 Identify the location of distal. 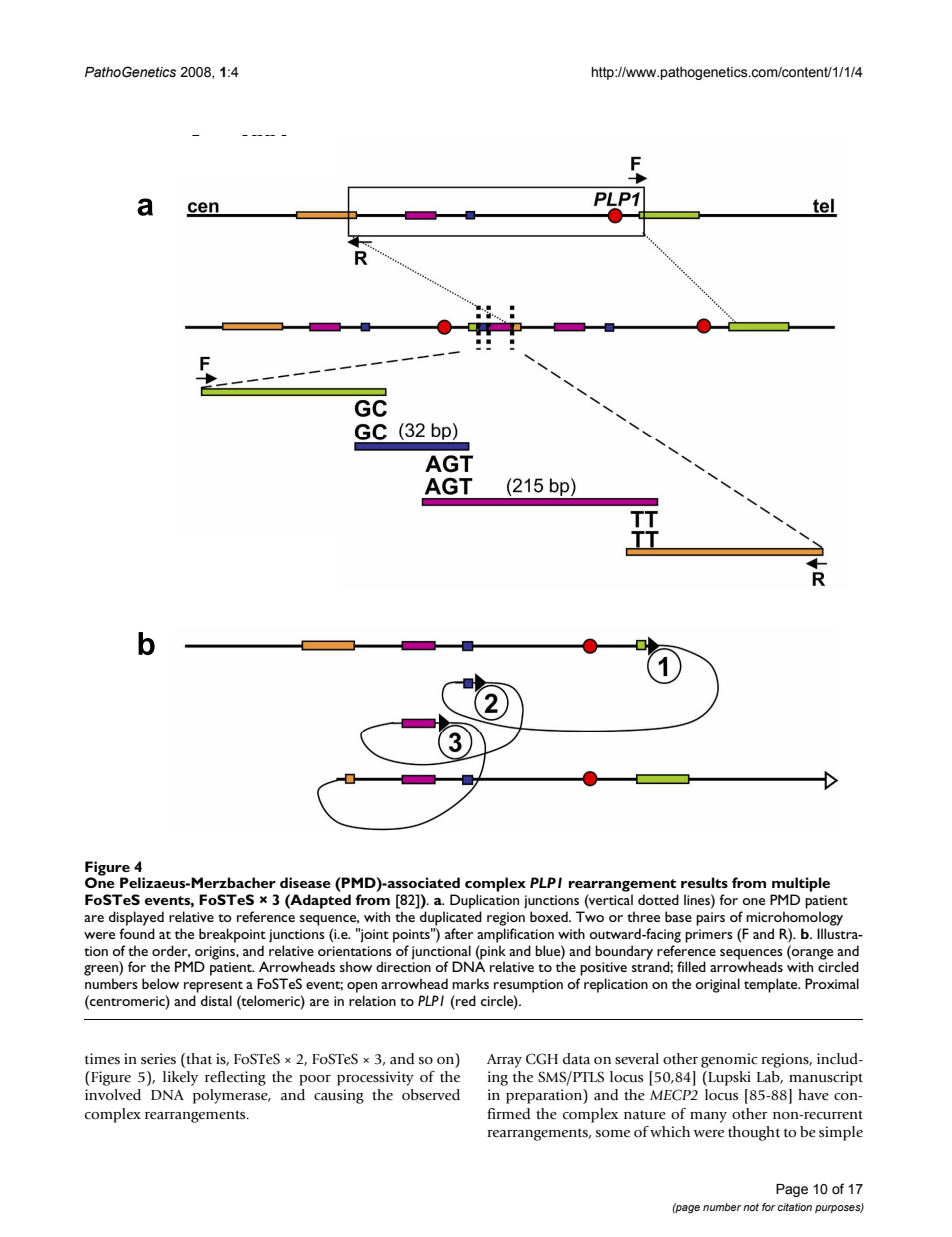
(216, 1000).
